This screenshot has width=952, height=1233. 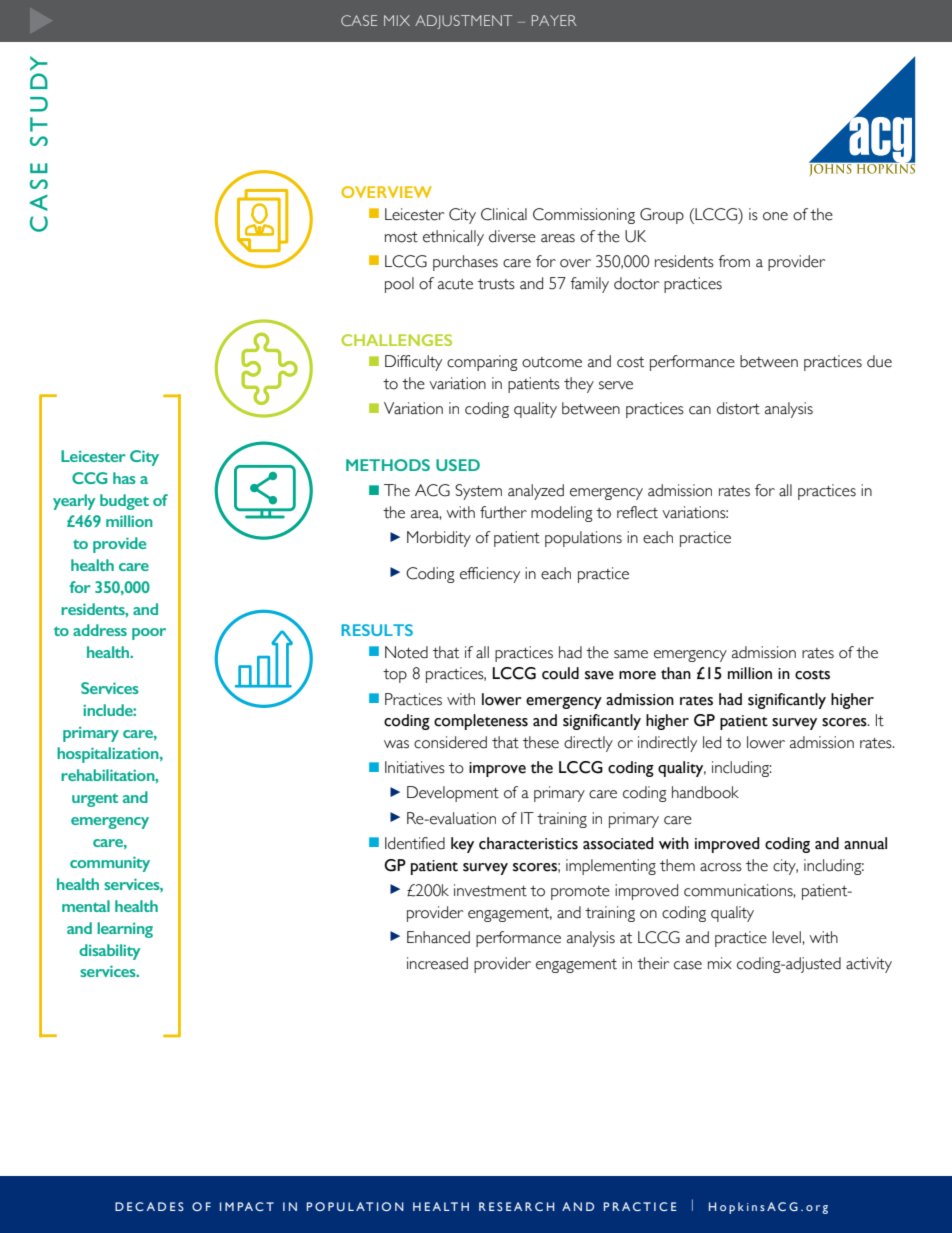 I want to click on ADJUSTMENT, so click(x=463, y=22).
